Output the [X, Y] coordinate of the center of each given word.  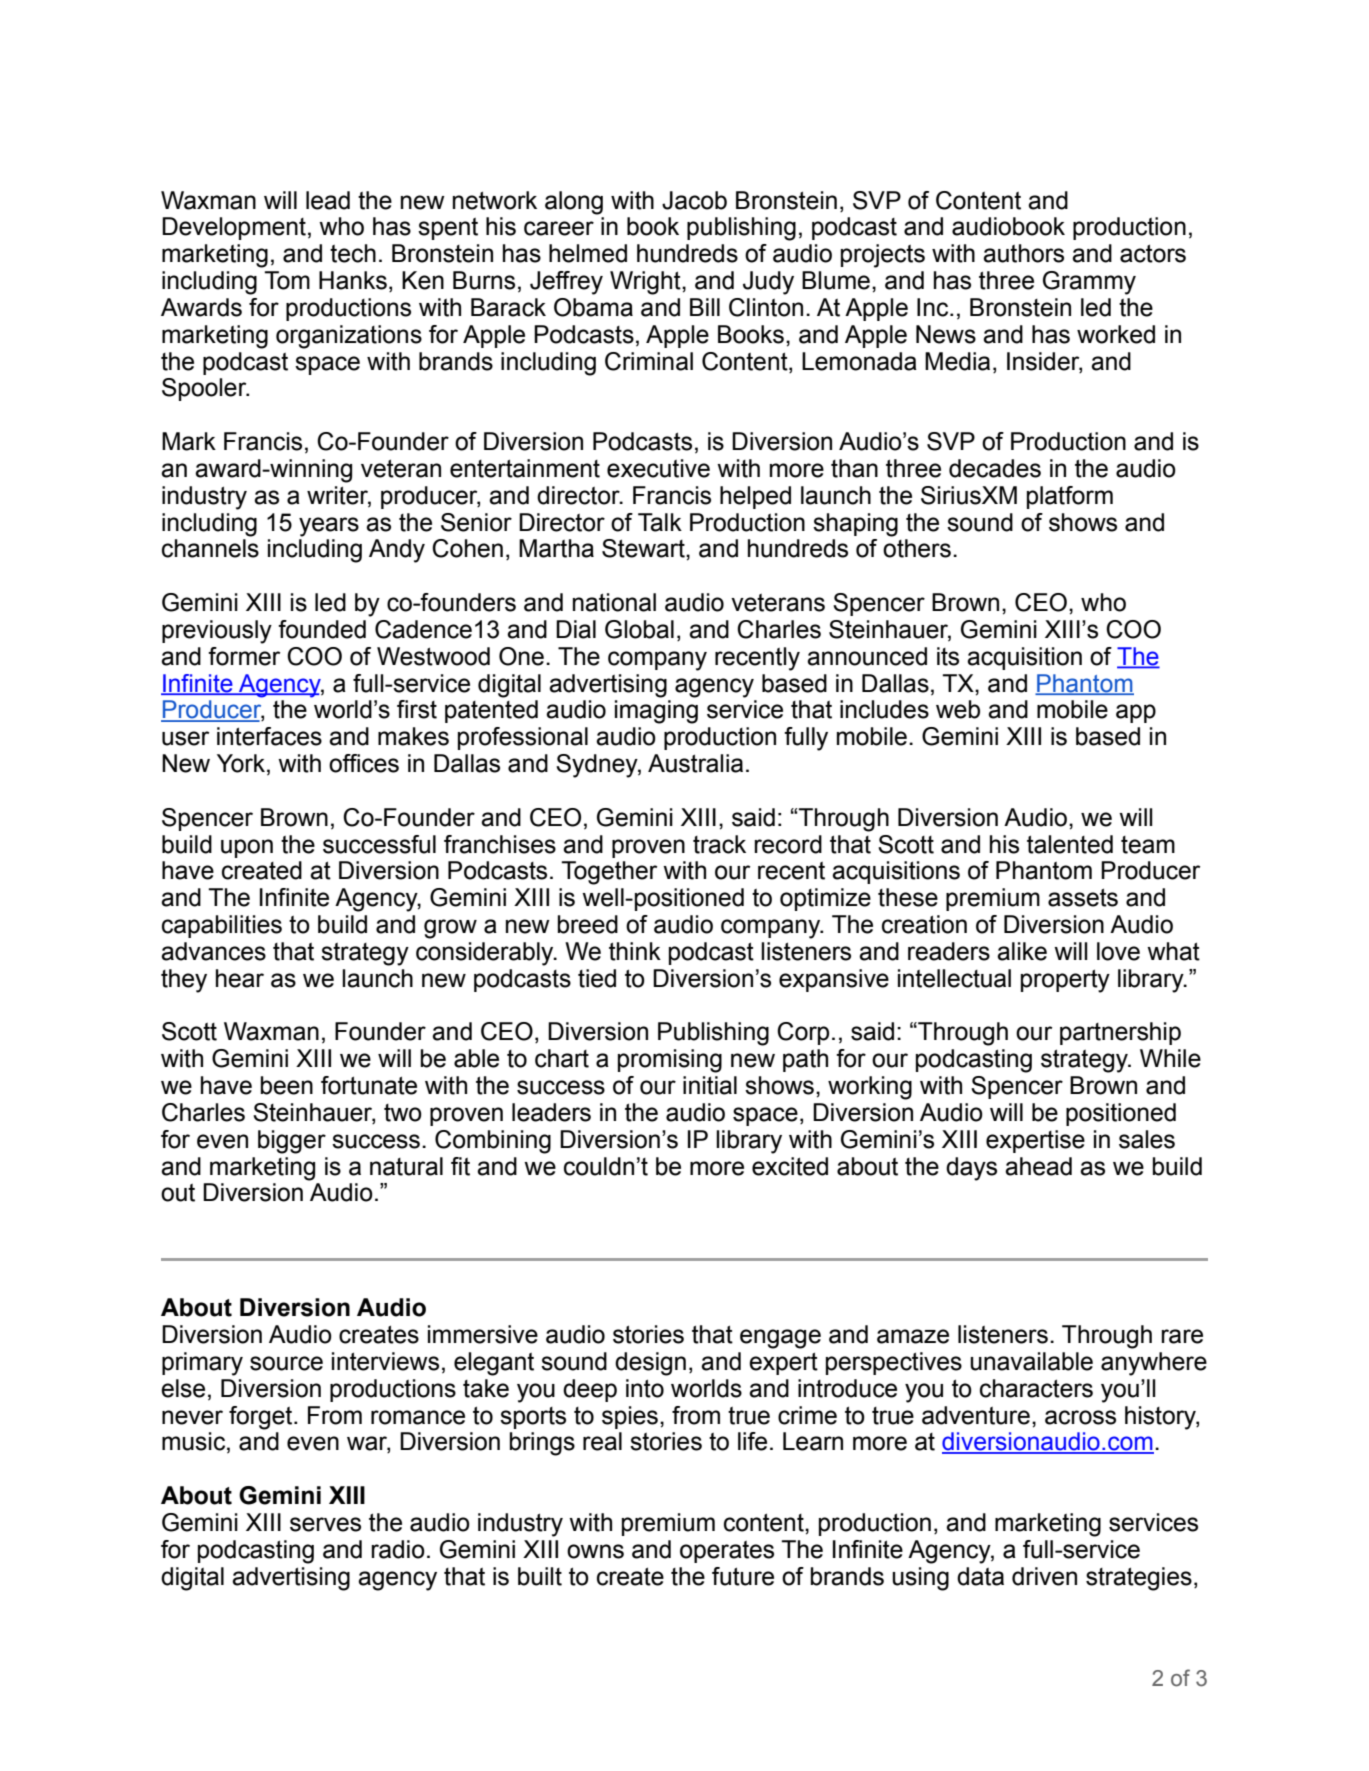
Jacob [694, 200]
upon [247, 848]
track [719, 844]
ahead [1038, 1166]
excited [790, 1166]
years [329, 527]
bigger [292, 1142]
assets [1083, 897]
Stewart [644, 548]
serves [325, 1524]
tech [353, 253]
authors [1023, 253]
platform [1070, 497]
